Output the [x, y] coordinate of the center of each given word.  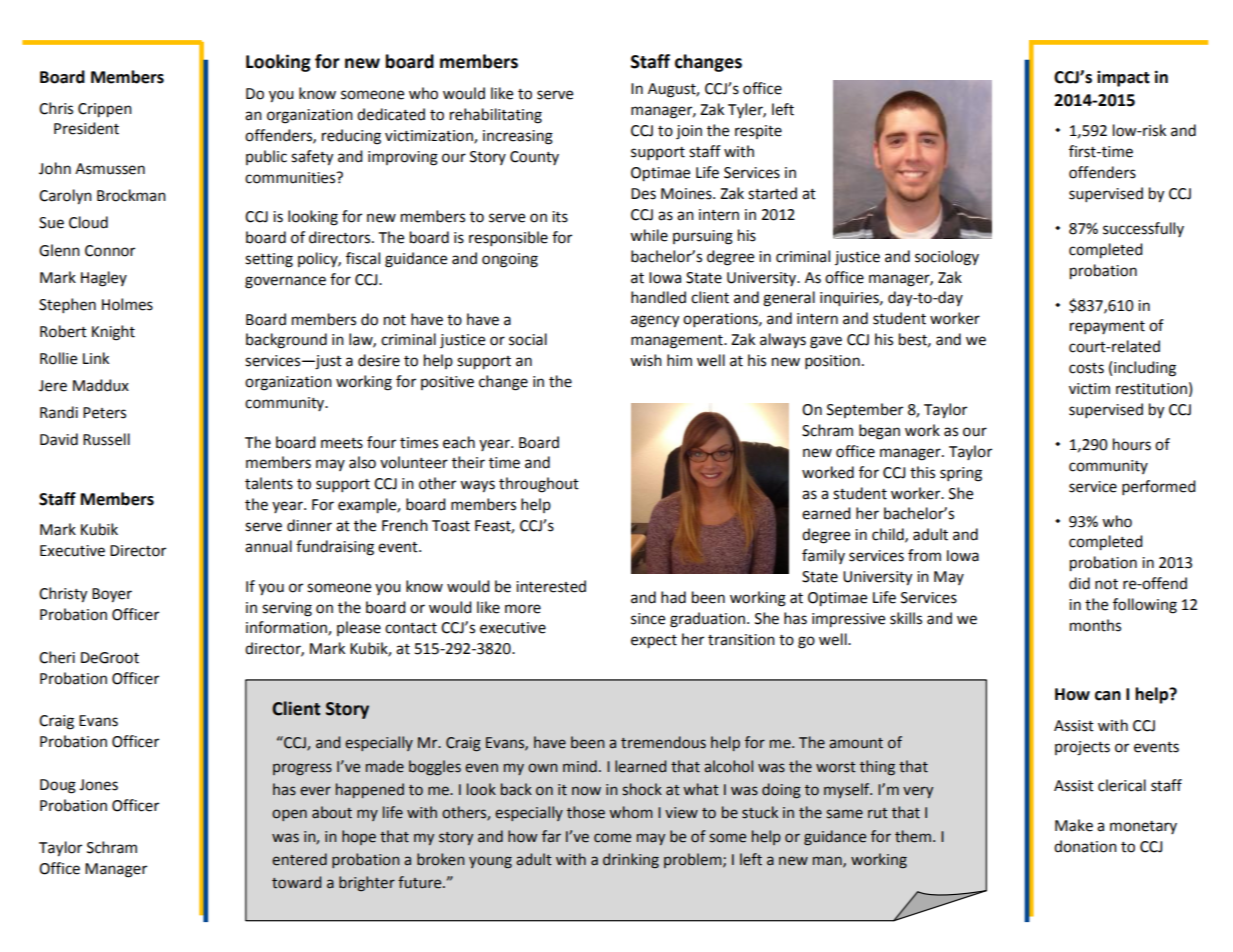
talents [269, 483]
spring [961, 474]
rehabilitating [496, 116]
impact [1123, 78]
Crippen [105, 110]
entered [299, 859]
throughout [539, 485]
